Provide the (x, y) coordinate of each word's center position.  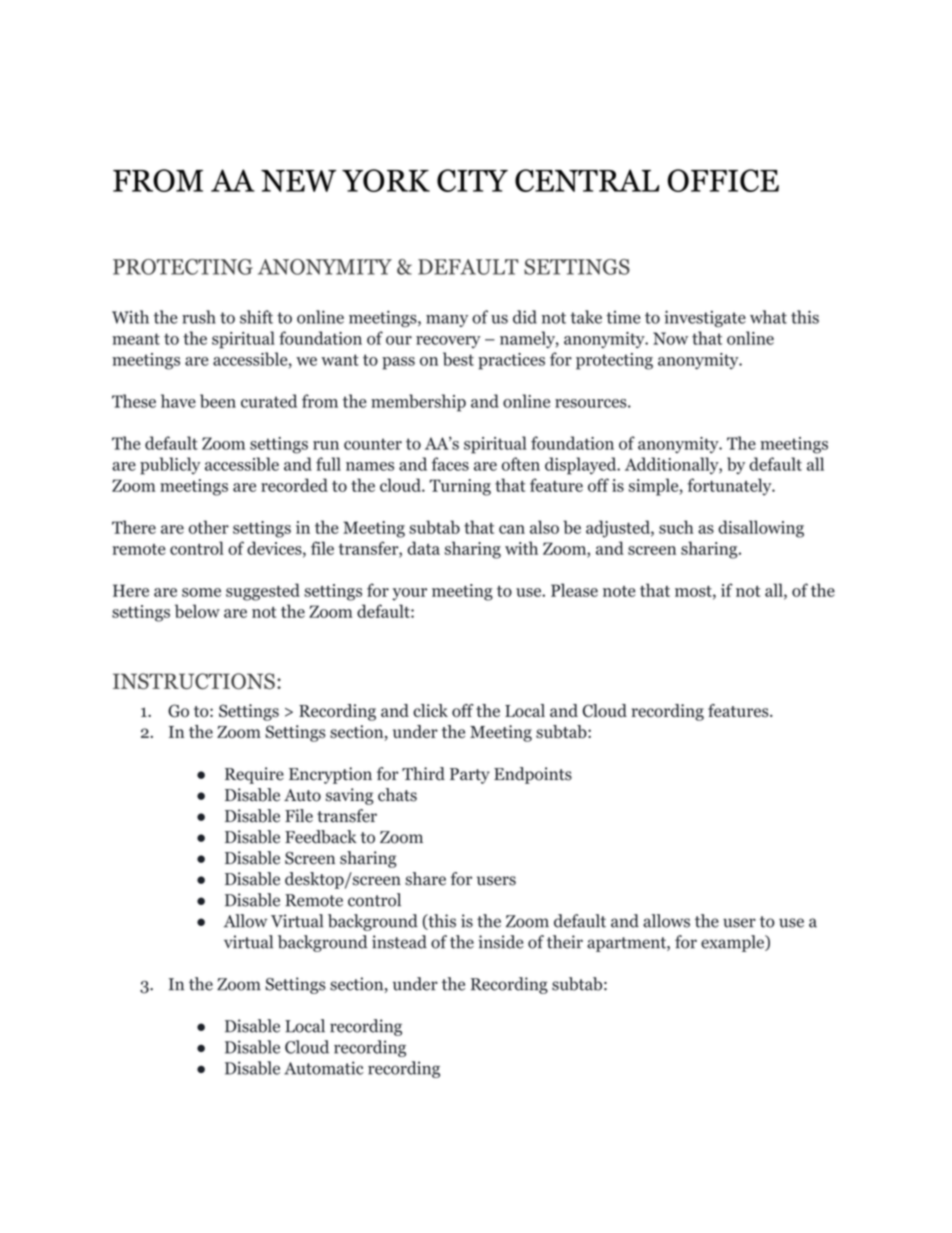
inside (501, 942)
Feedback (321, 837)
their (565, 942)
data (423, 548)
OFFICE (723, 180)
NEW (298, 181)
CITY (472, 180)
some (201, 592)
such (676, 527)
